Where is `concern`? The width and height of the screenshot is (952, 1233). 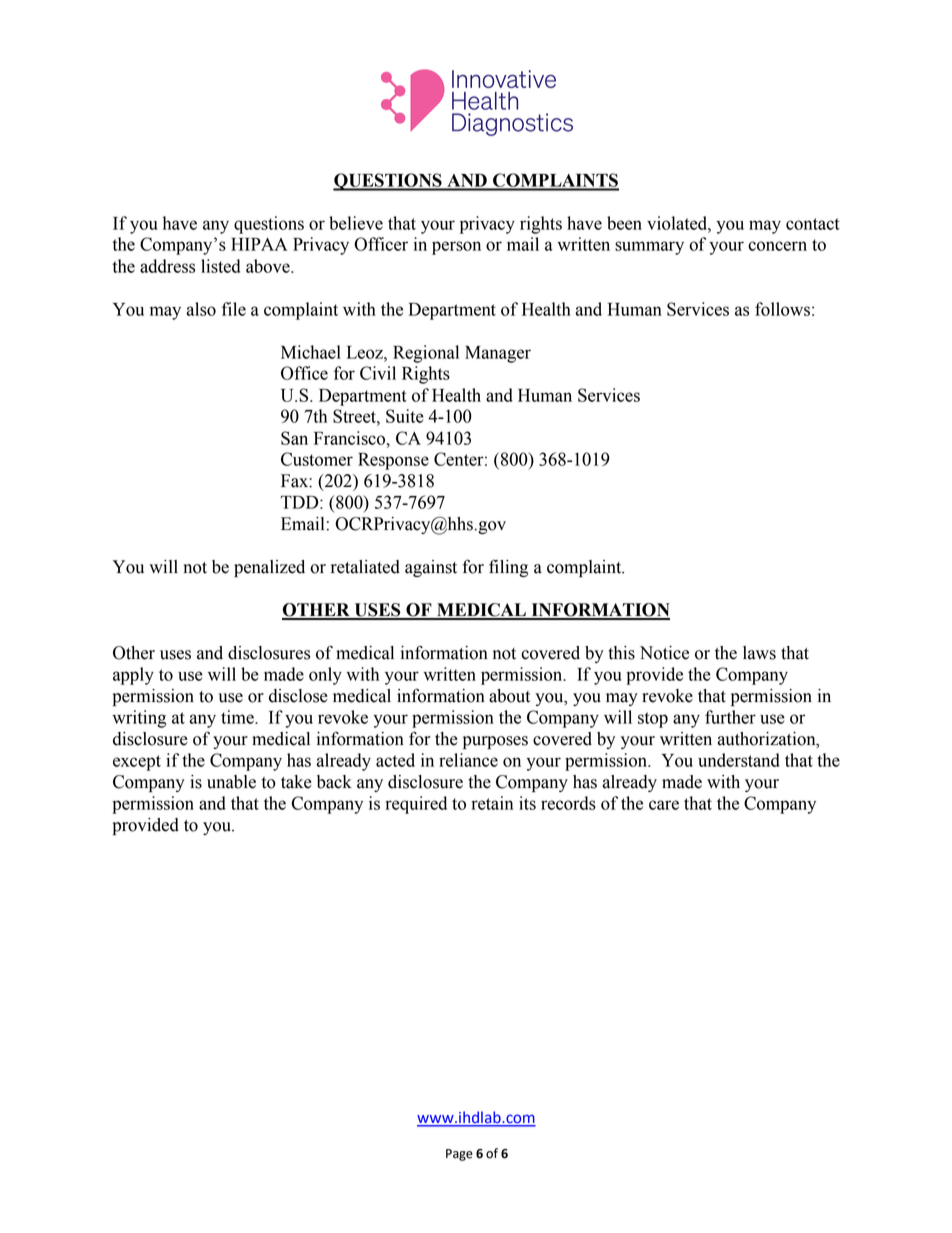
concern is located at coordinates (777, 246).
